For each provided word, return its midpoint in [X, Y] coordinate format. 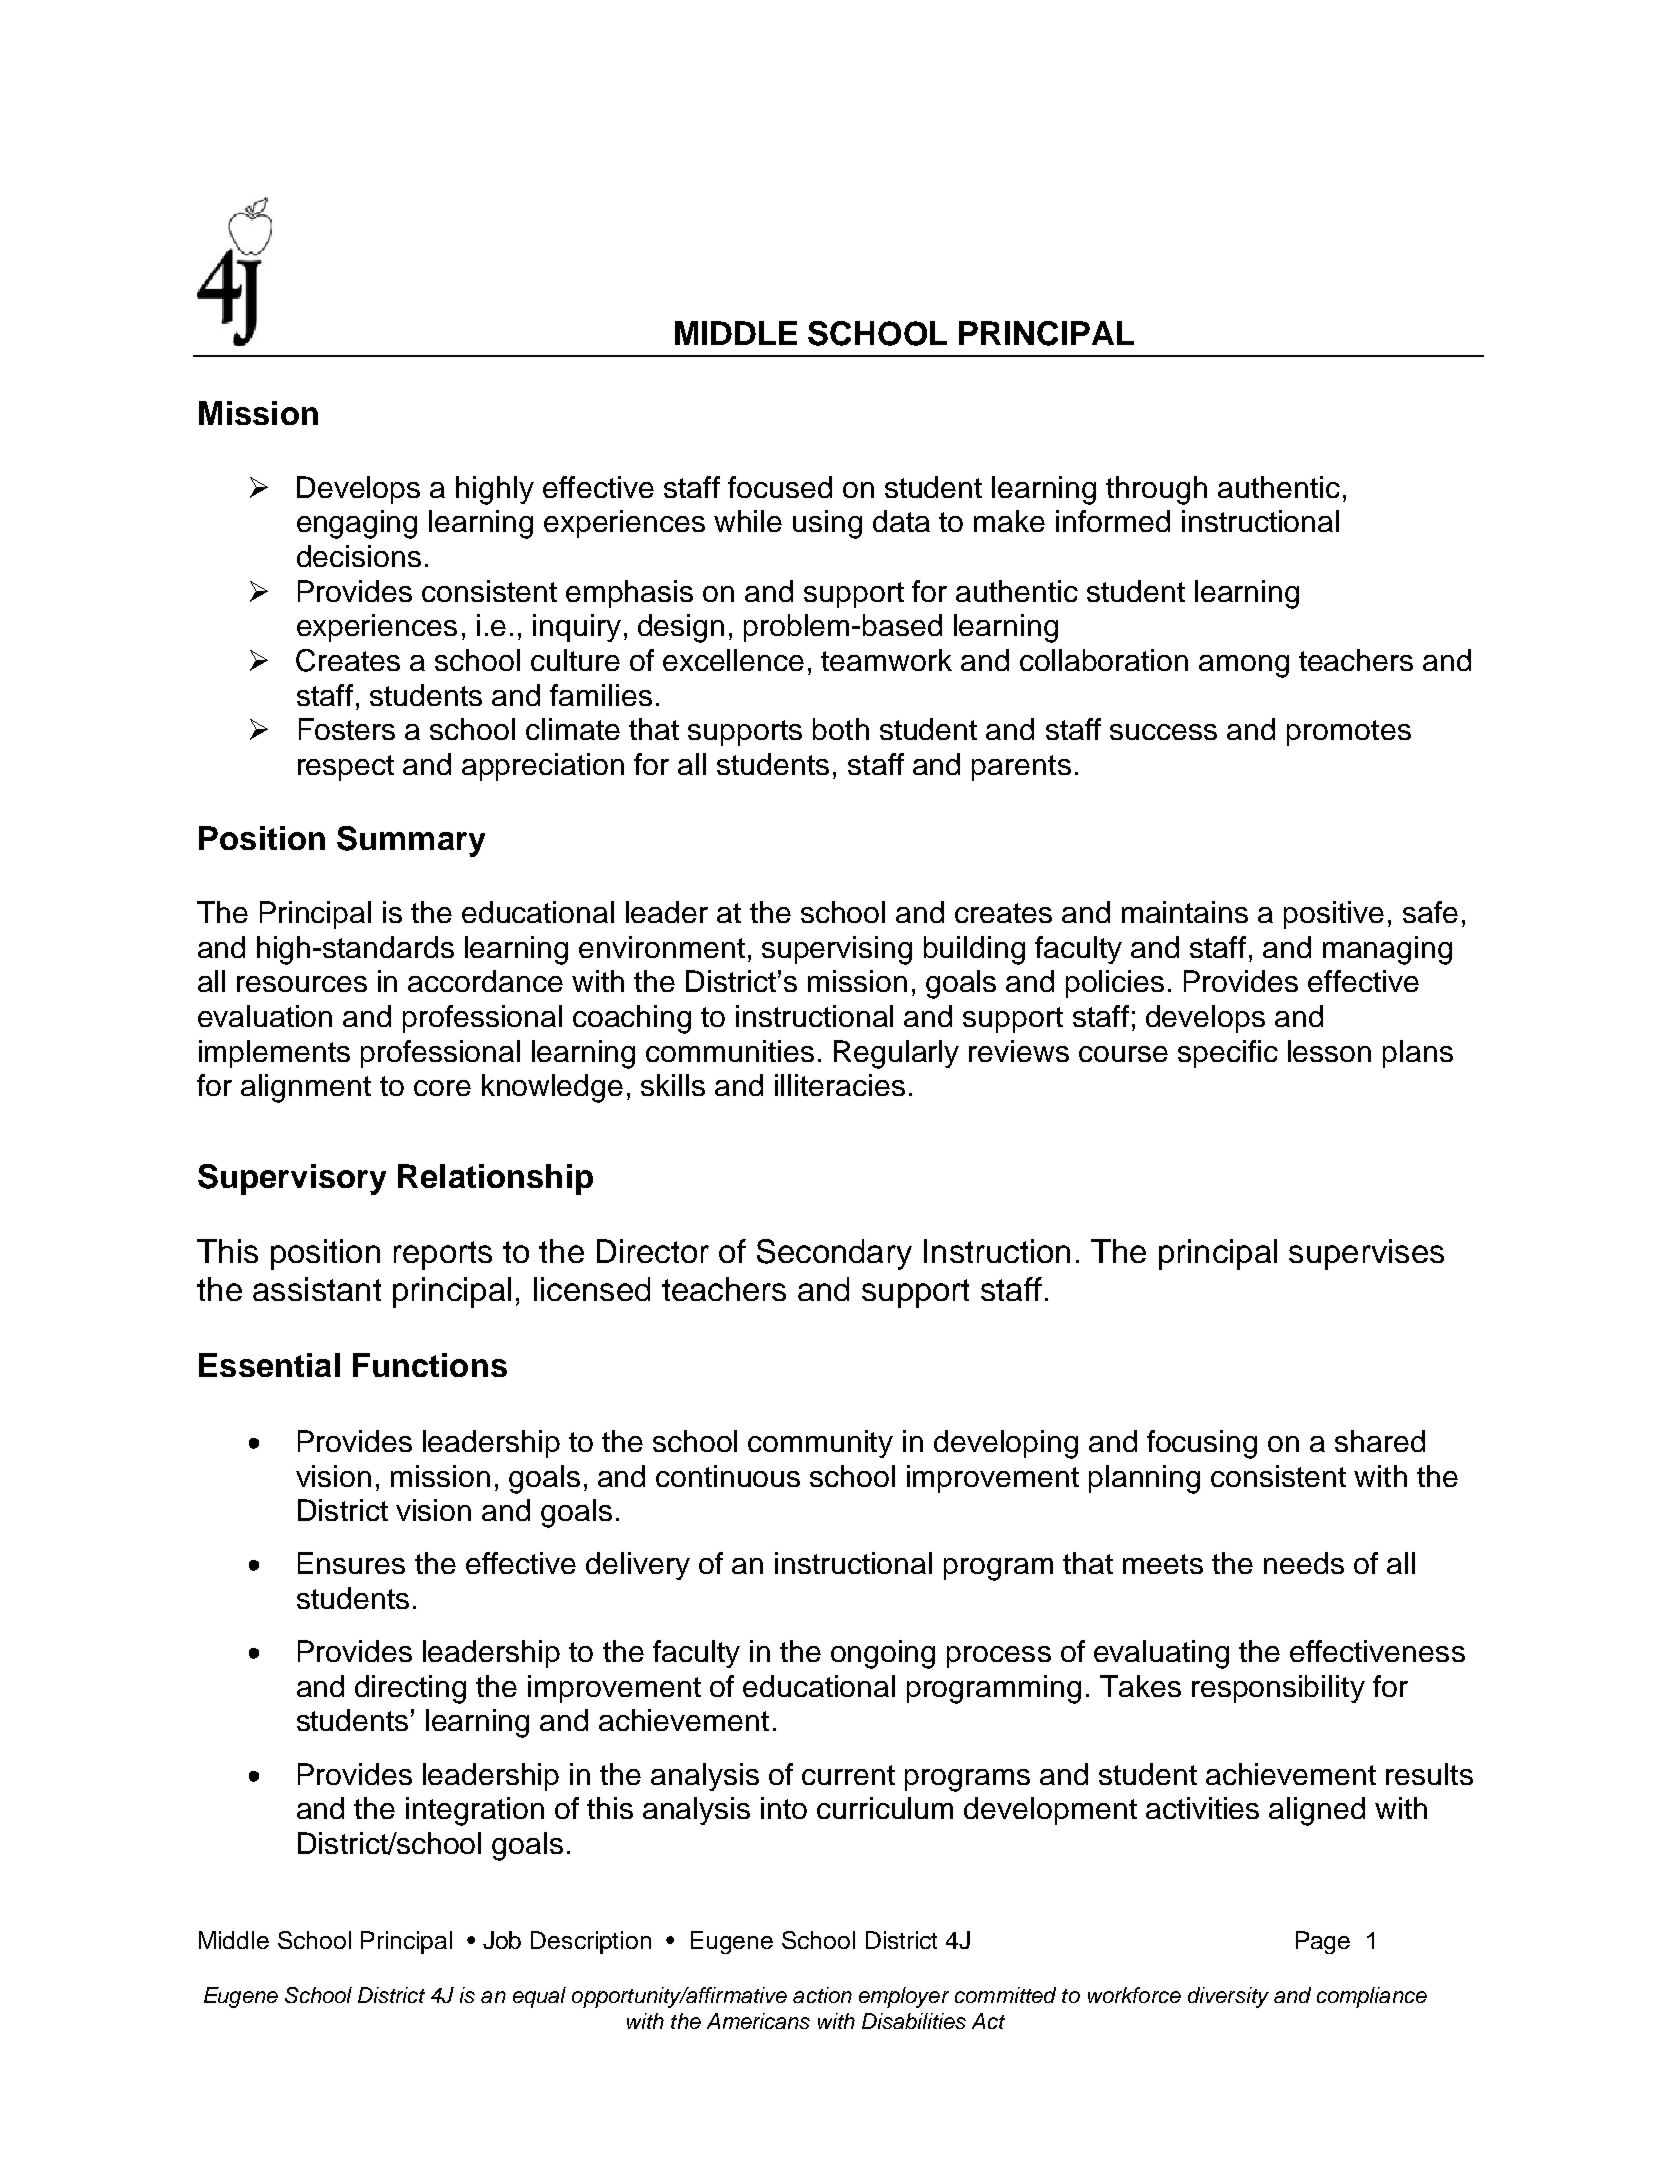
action [822, 1995]
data [901, 521]
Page [1323, 1942]
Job [502, 1940]
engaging [357, 524]
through [1156, 490]
